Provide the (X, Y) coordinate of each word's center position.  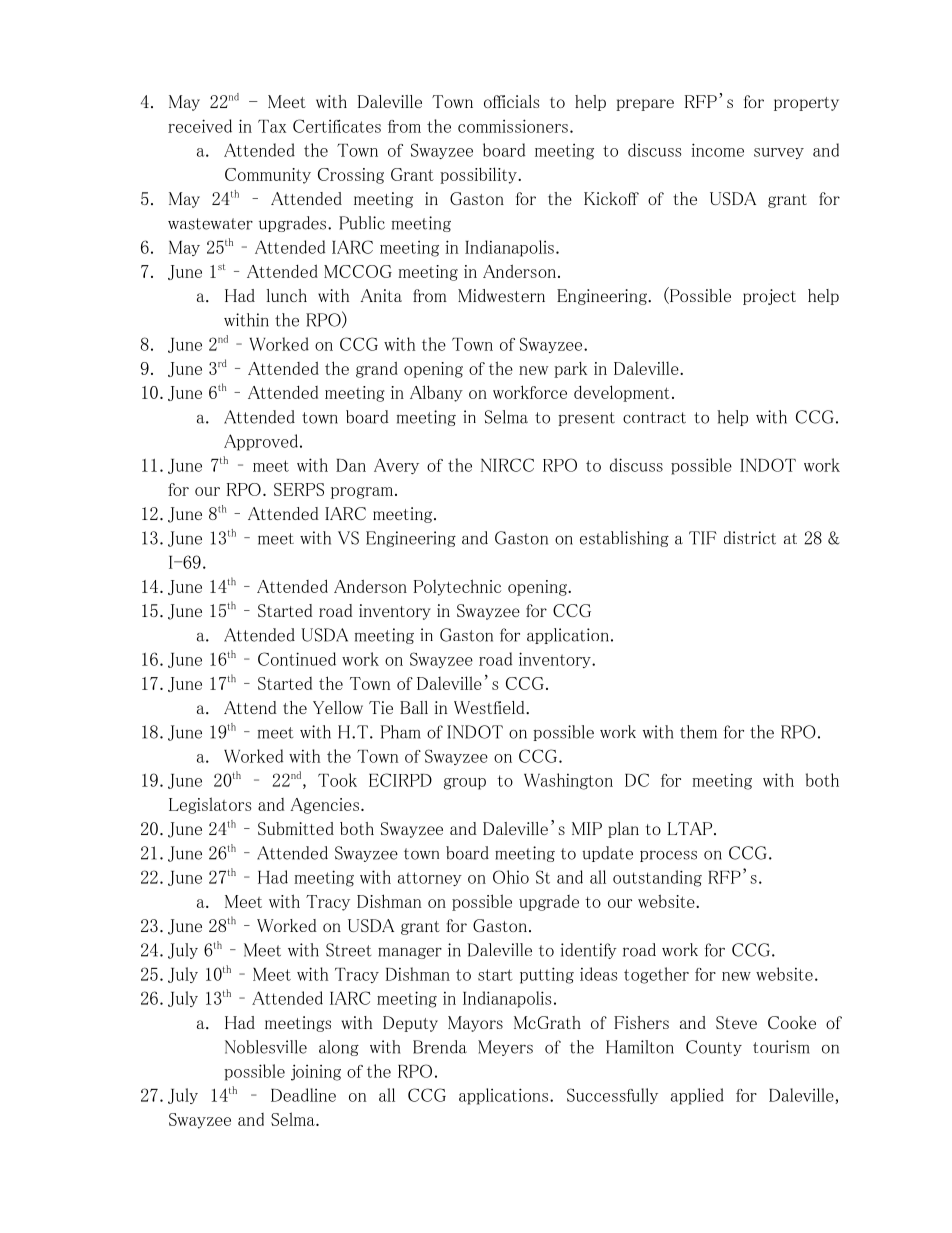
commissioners (513, 126)
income (718, 150)
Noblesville (266, 1047)
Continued (297, 659)
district (750, 538)
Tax (272, 126)
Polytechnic (457, 587)
